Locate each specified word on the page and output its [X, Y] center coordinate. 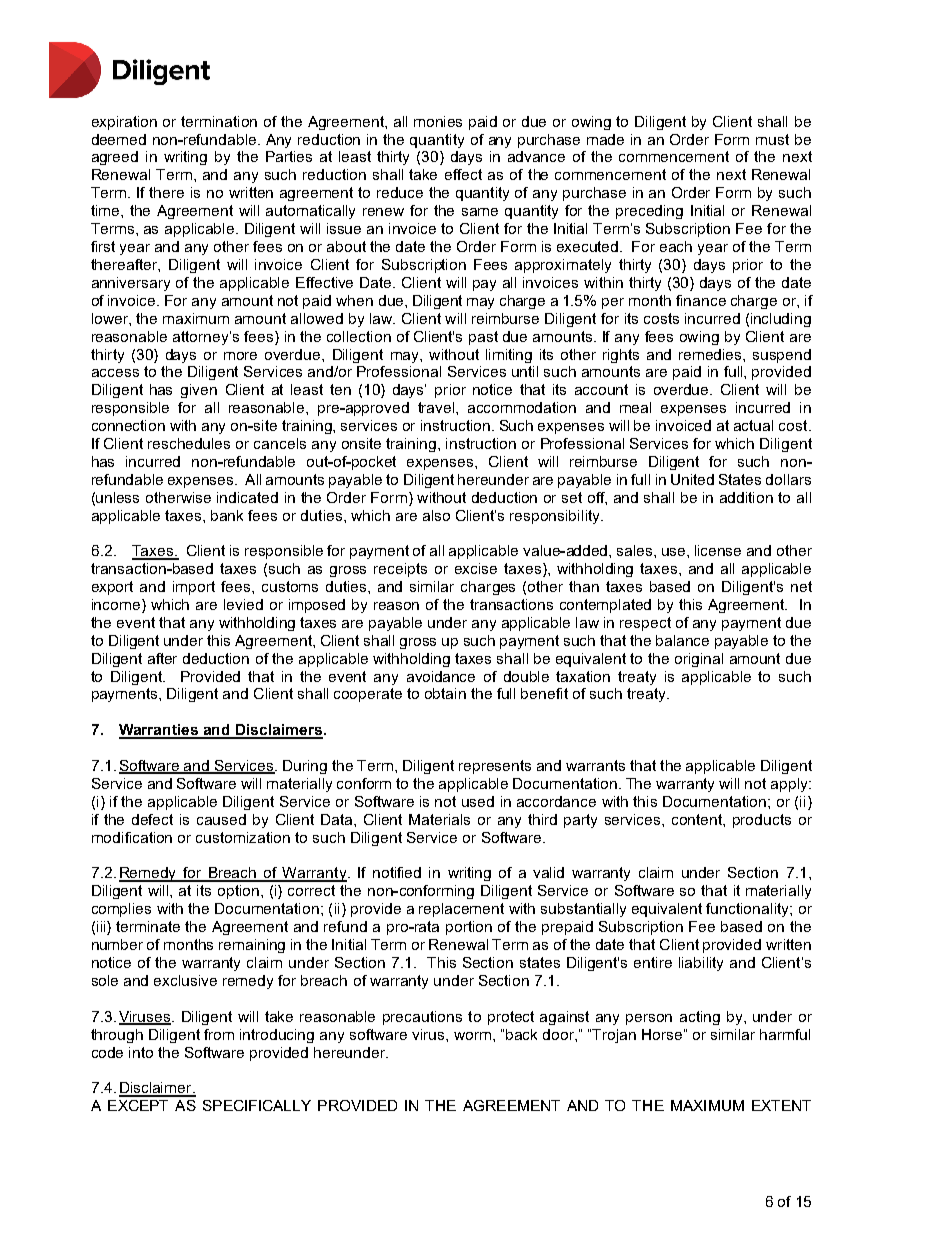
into [141, 1052]
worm [474, 1036]
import [194, 588]
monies [438, 121]
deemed [119, 139]
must [772, 139]
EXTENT [781, 1105]
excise [476, 568]
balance [682, 640]
